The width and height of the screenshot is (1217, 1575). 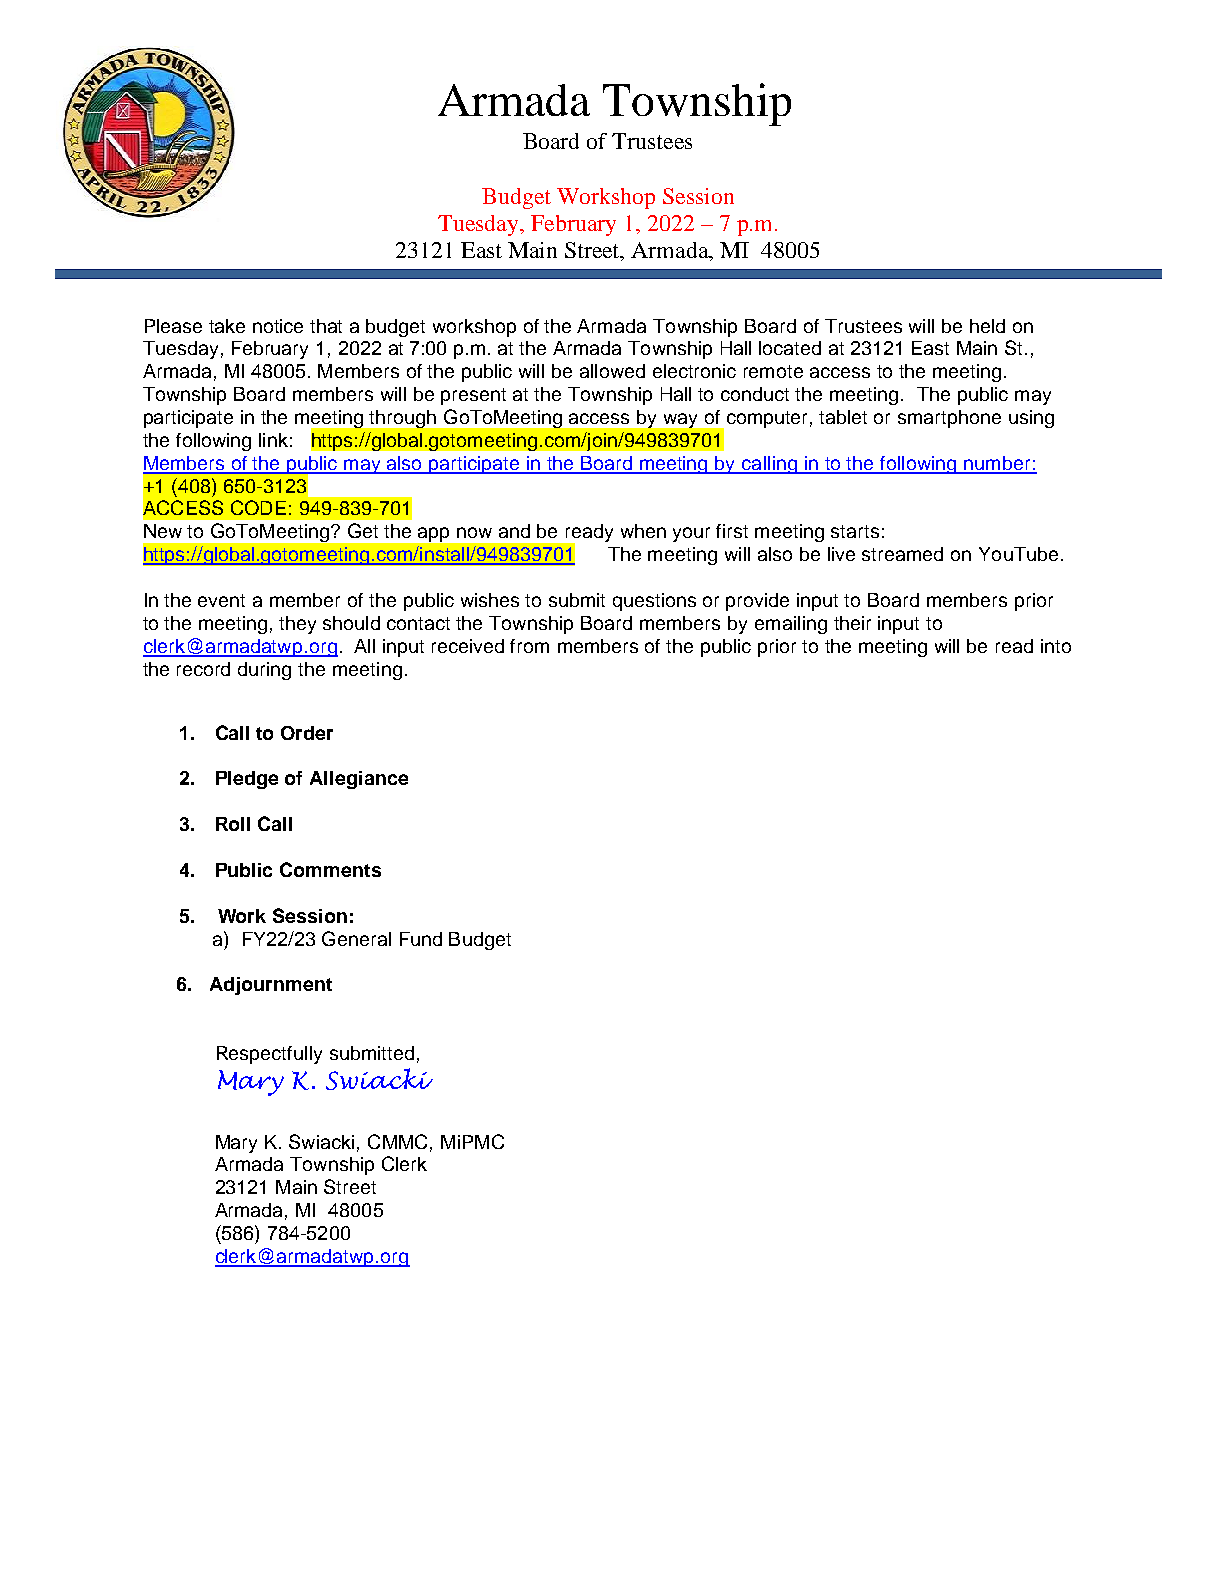 What do you see at coordinates (221, 600) in the screenshot?
I see `event` at bounding box center [221, 600].
